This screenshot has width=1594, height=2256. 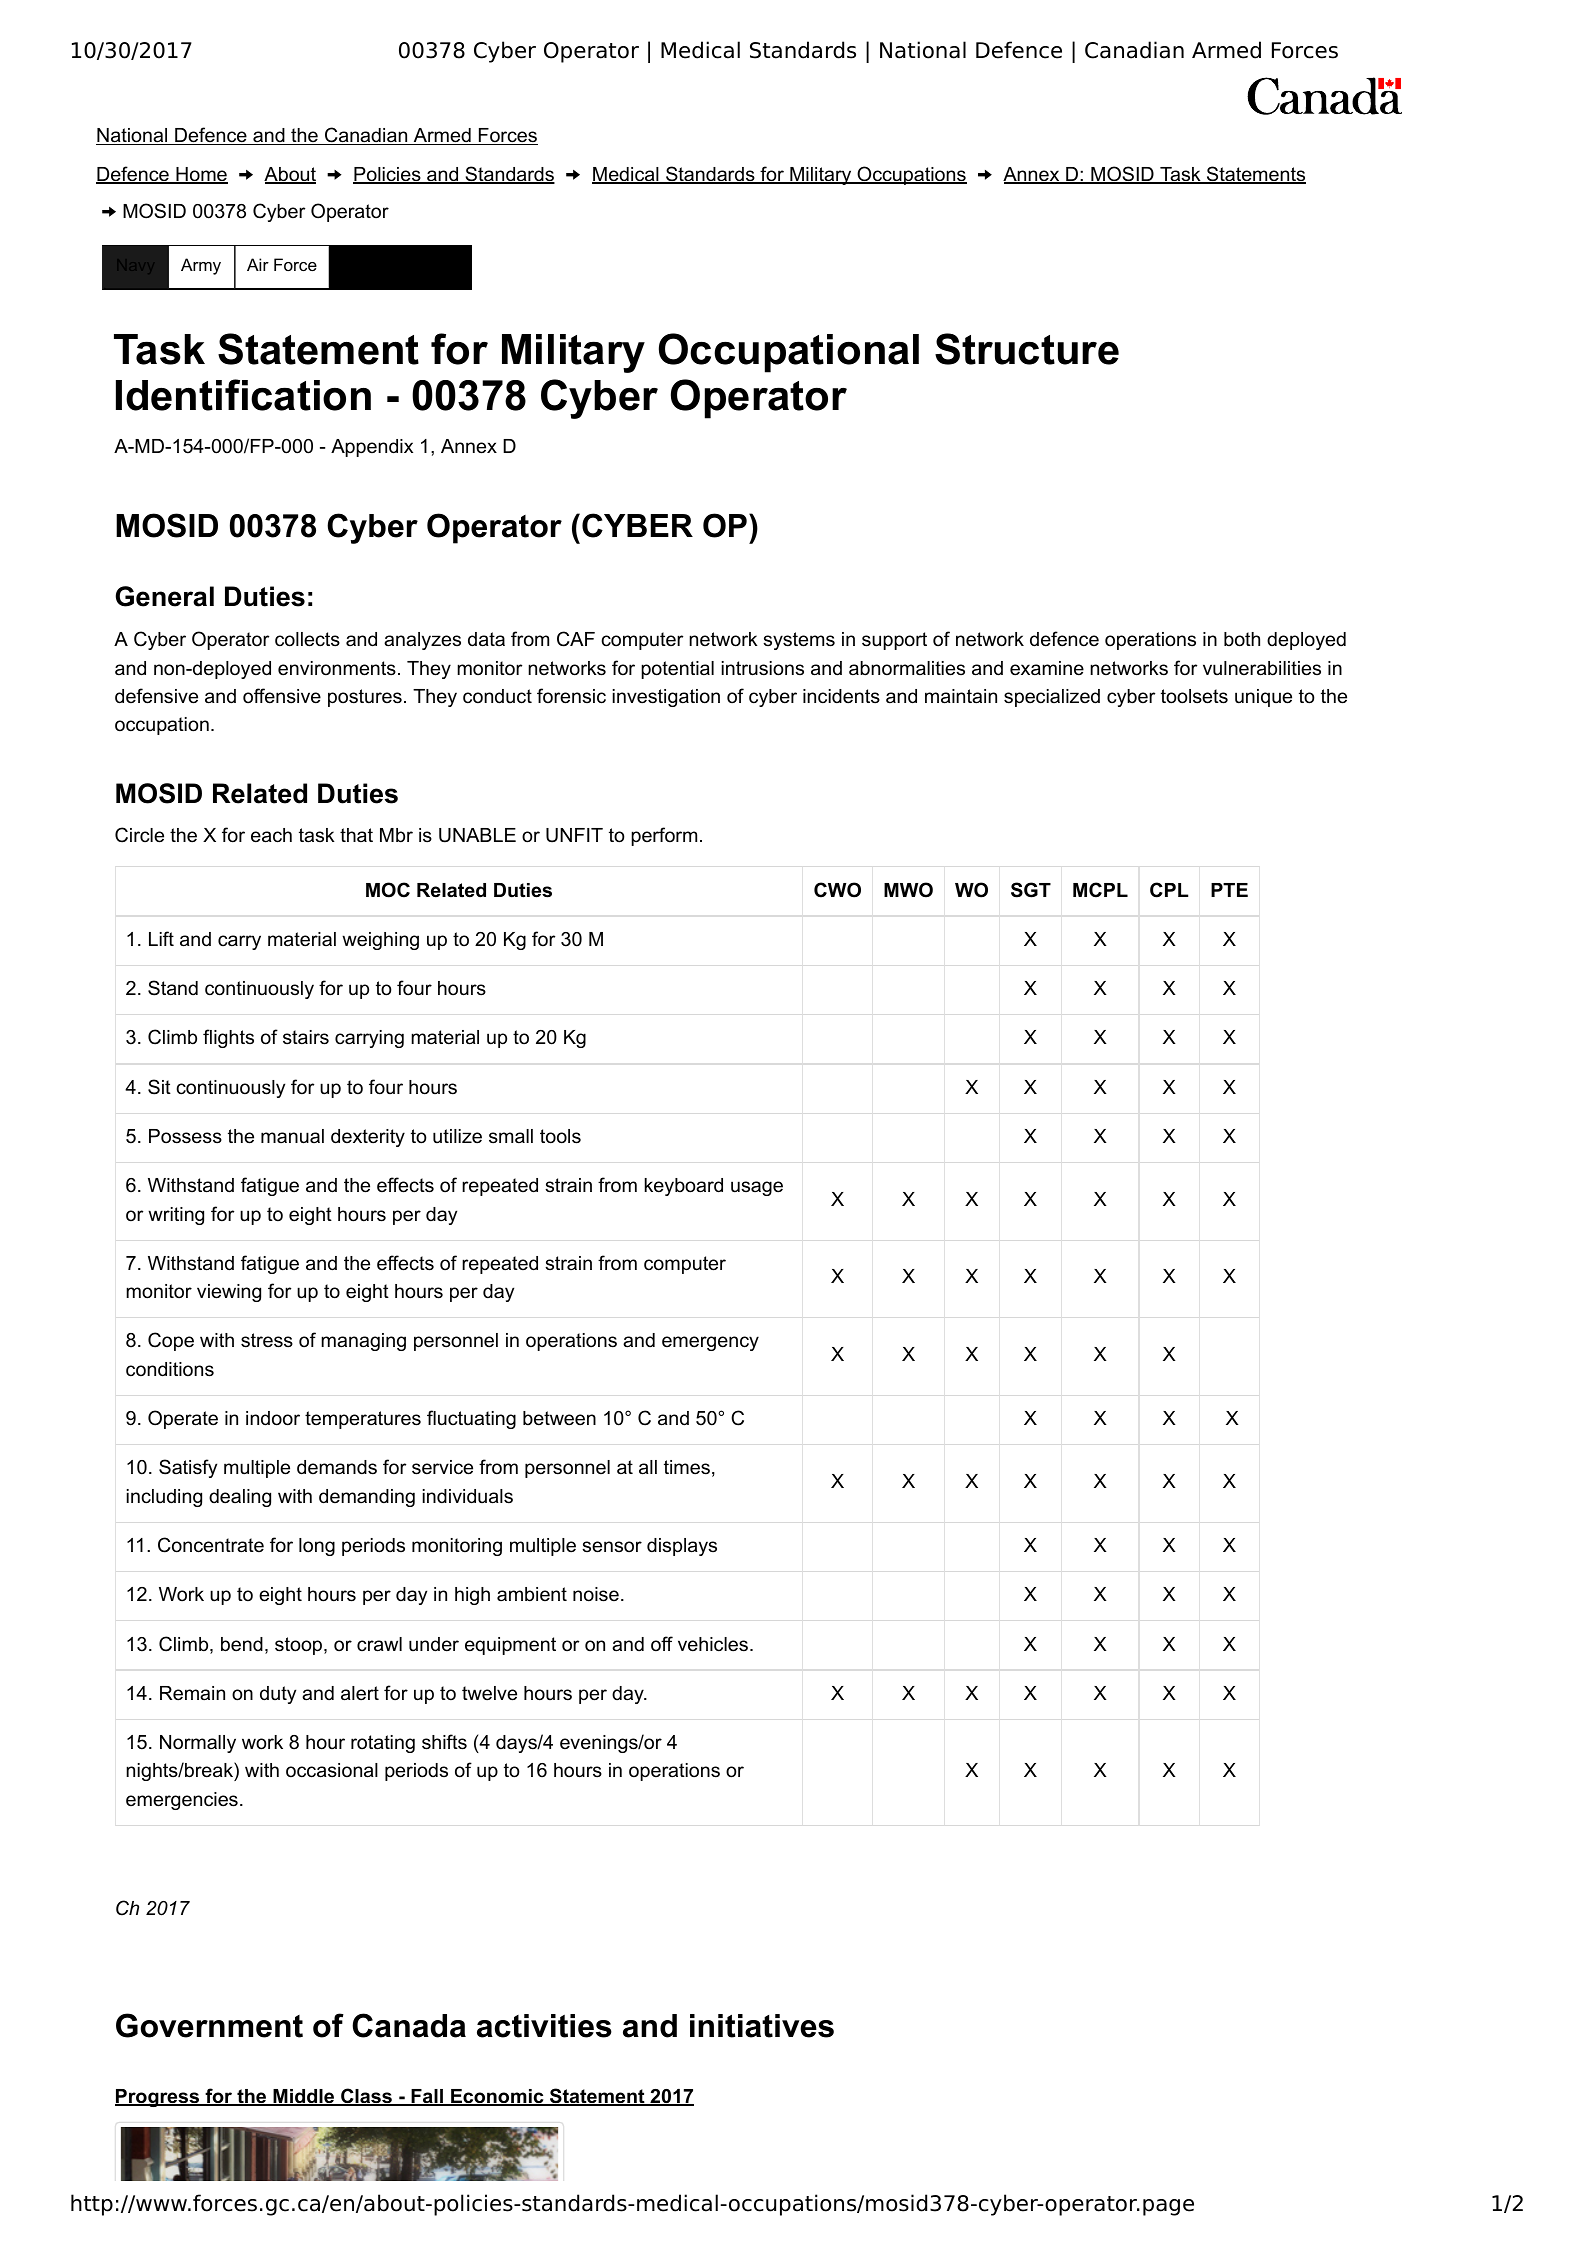 What do you see at coordinates (209, 2025) in the screenshot?
I see `Government` at bounding box center [209, 2025].
